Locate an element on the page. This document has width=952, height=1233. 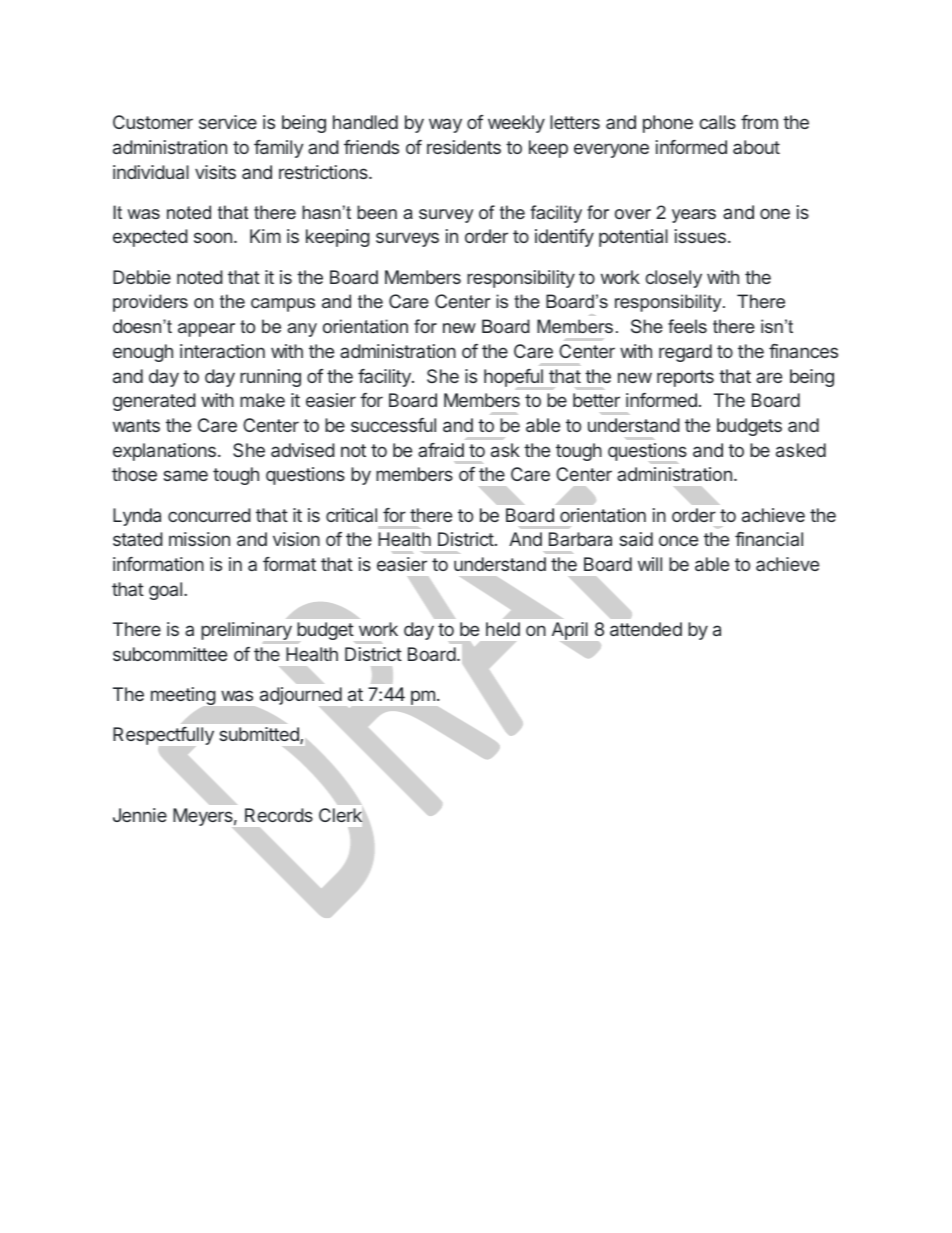
will is located at coordinates (650, 564).
